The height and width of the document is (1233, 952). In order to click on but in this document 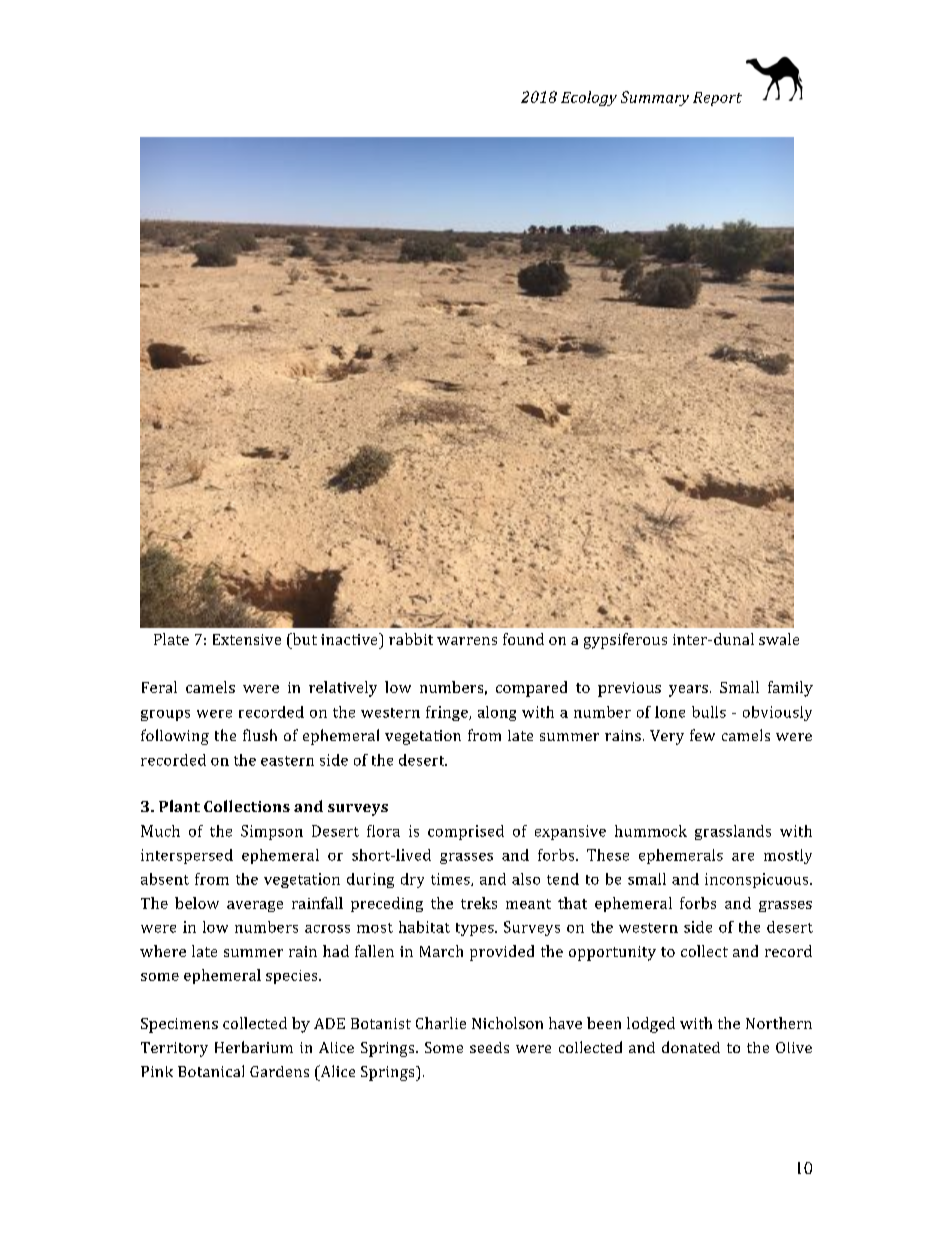, I will do `click(303, 639)`.
